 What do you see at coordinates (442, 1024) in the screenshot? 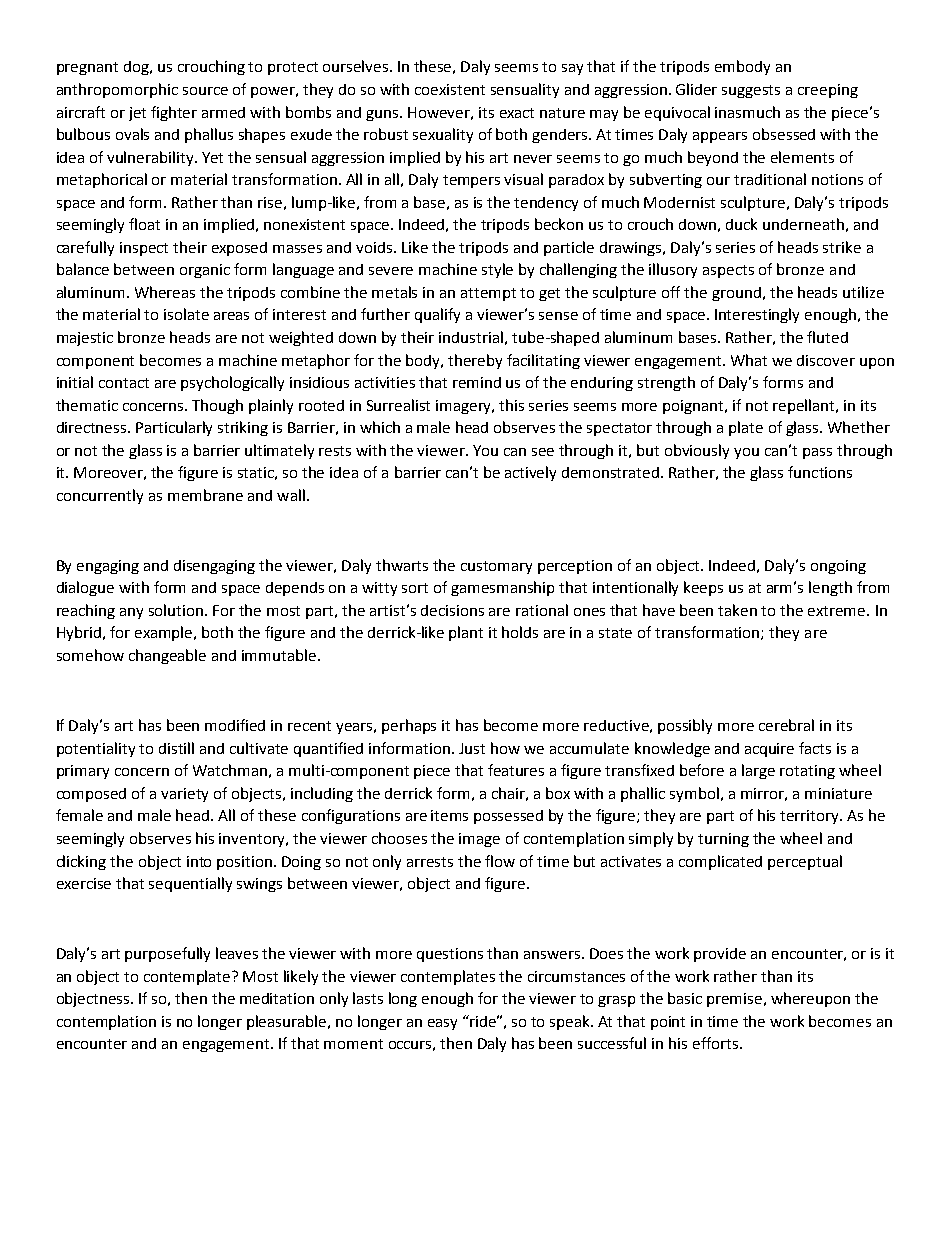
I see `easy` at bounding box center [442, 1024].
